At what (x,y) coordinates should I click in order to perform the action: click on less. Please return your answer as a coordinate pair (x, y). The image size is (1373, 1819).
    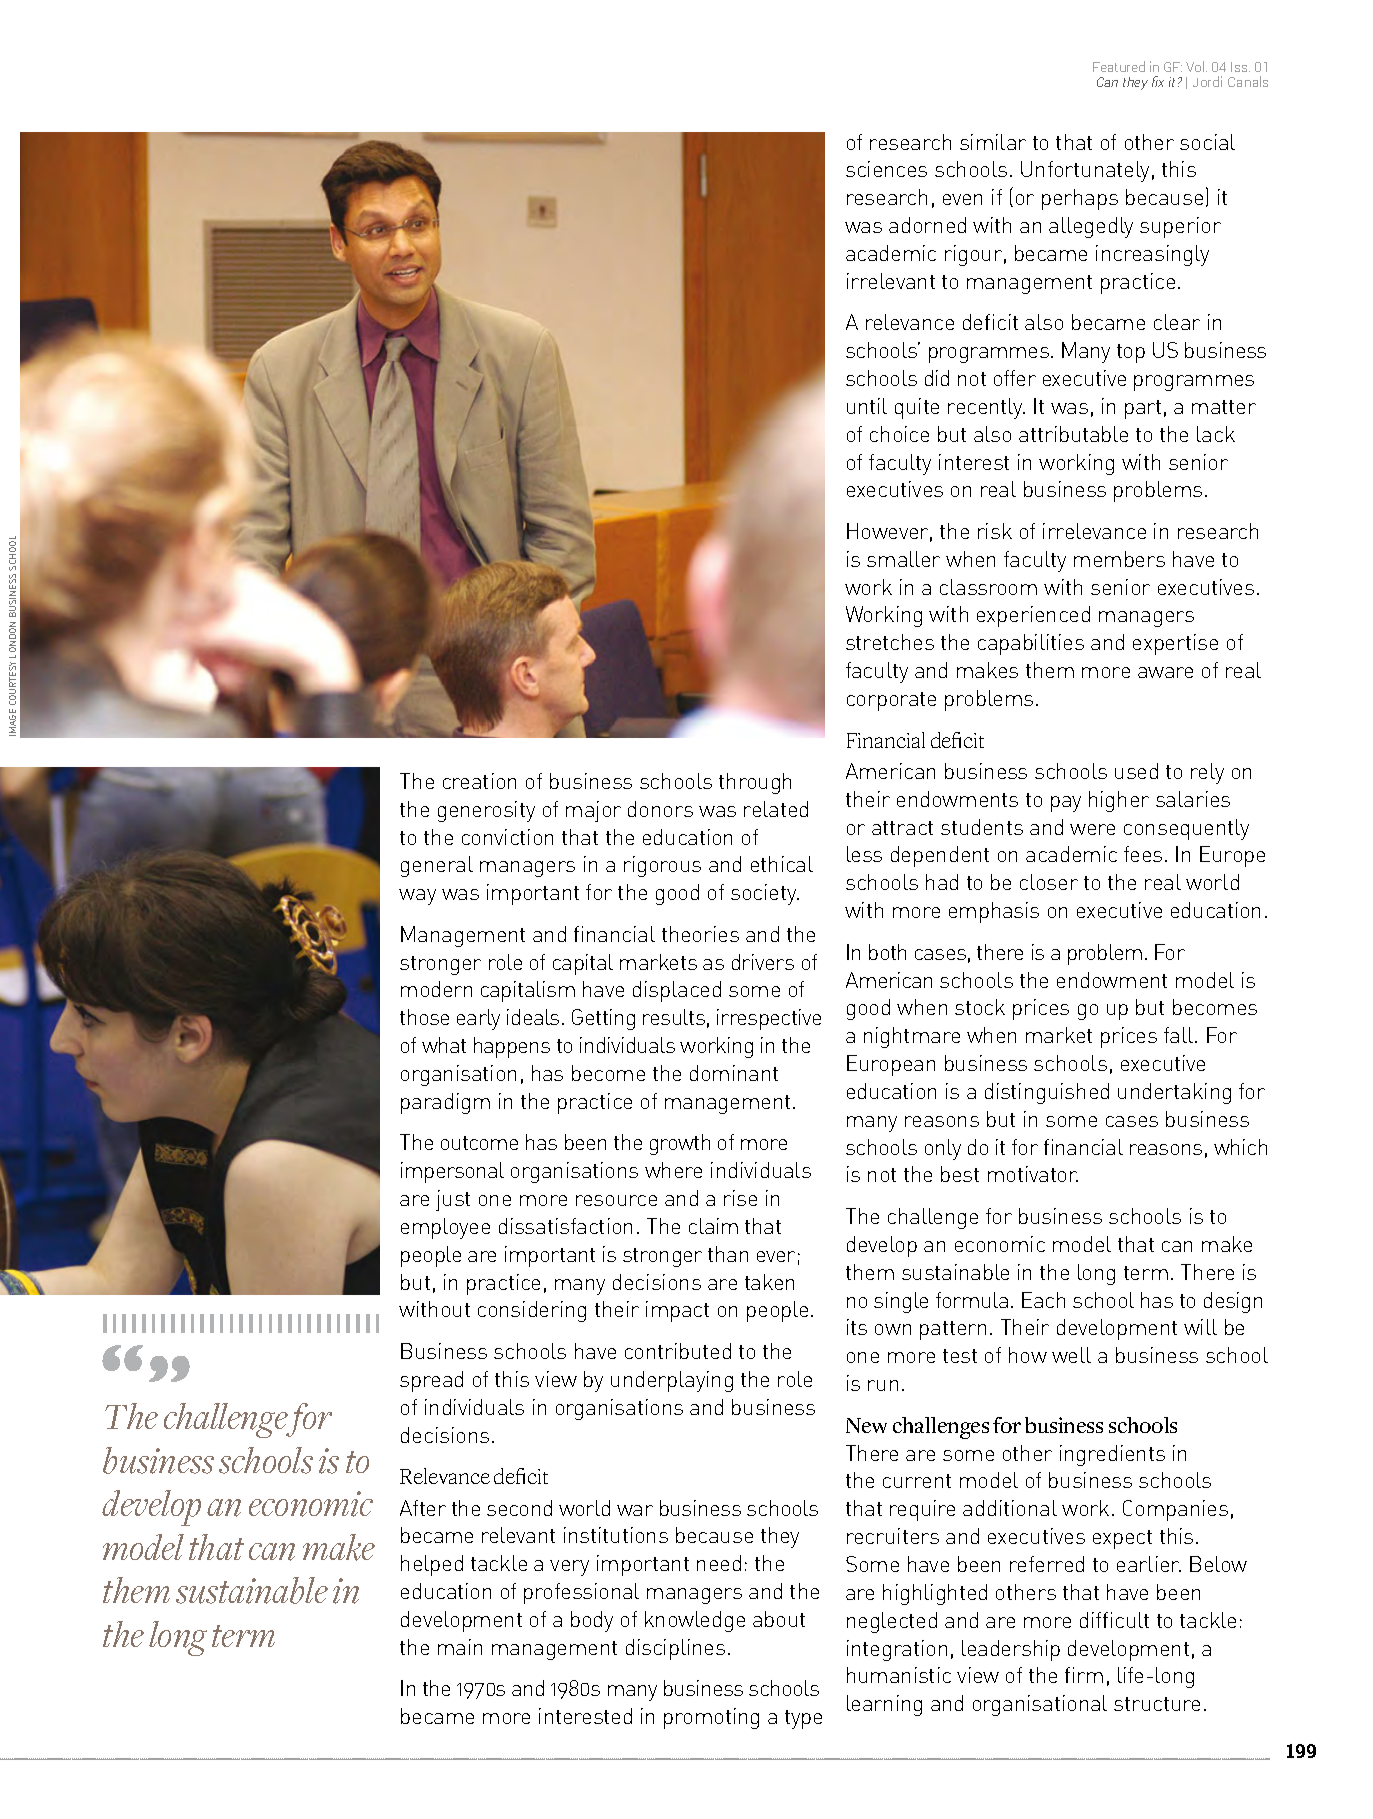
    Looking at the image, I should click on (864, 854).
